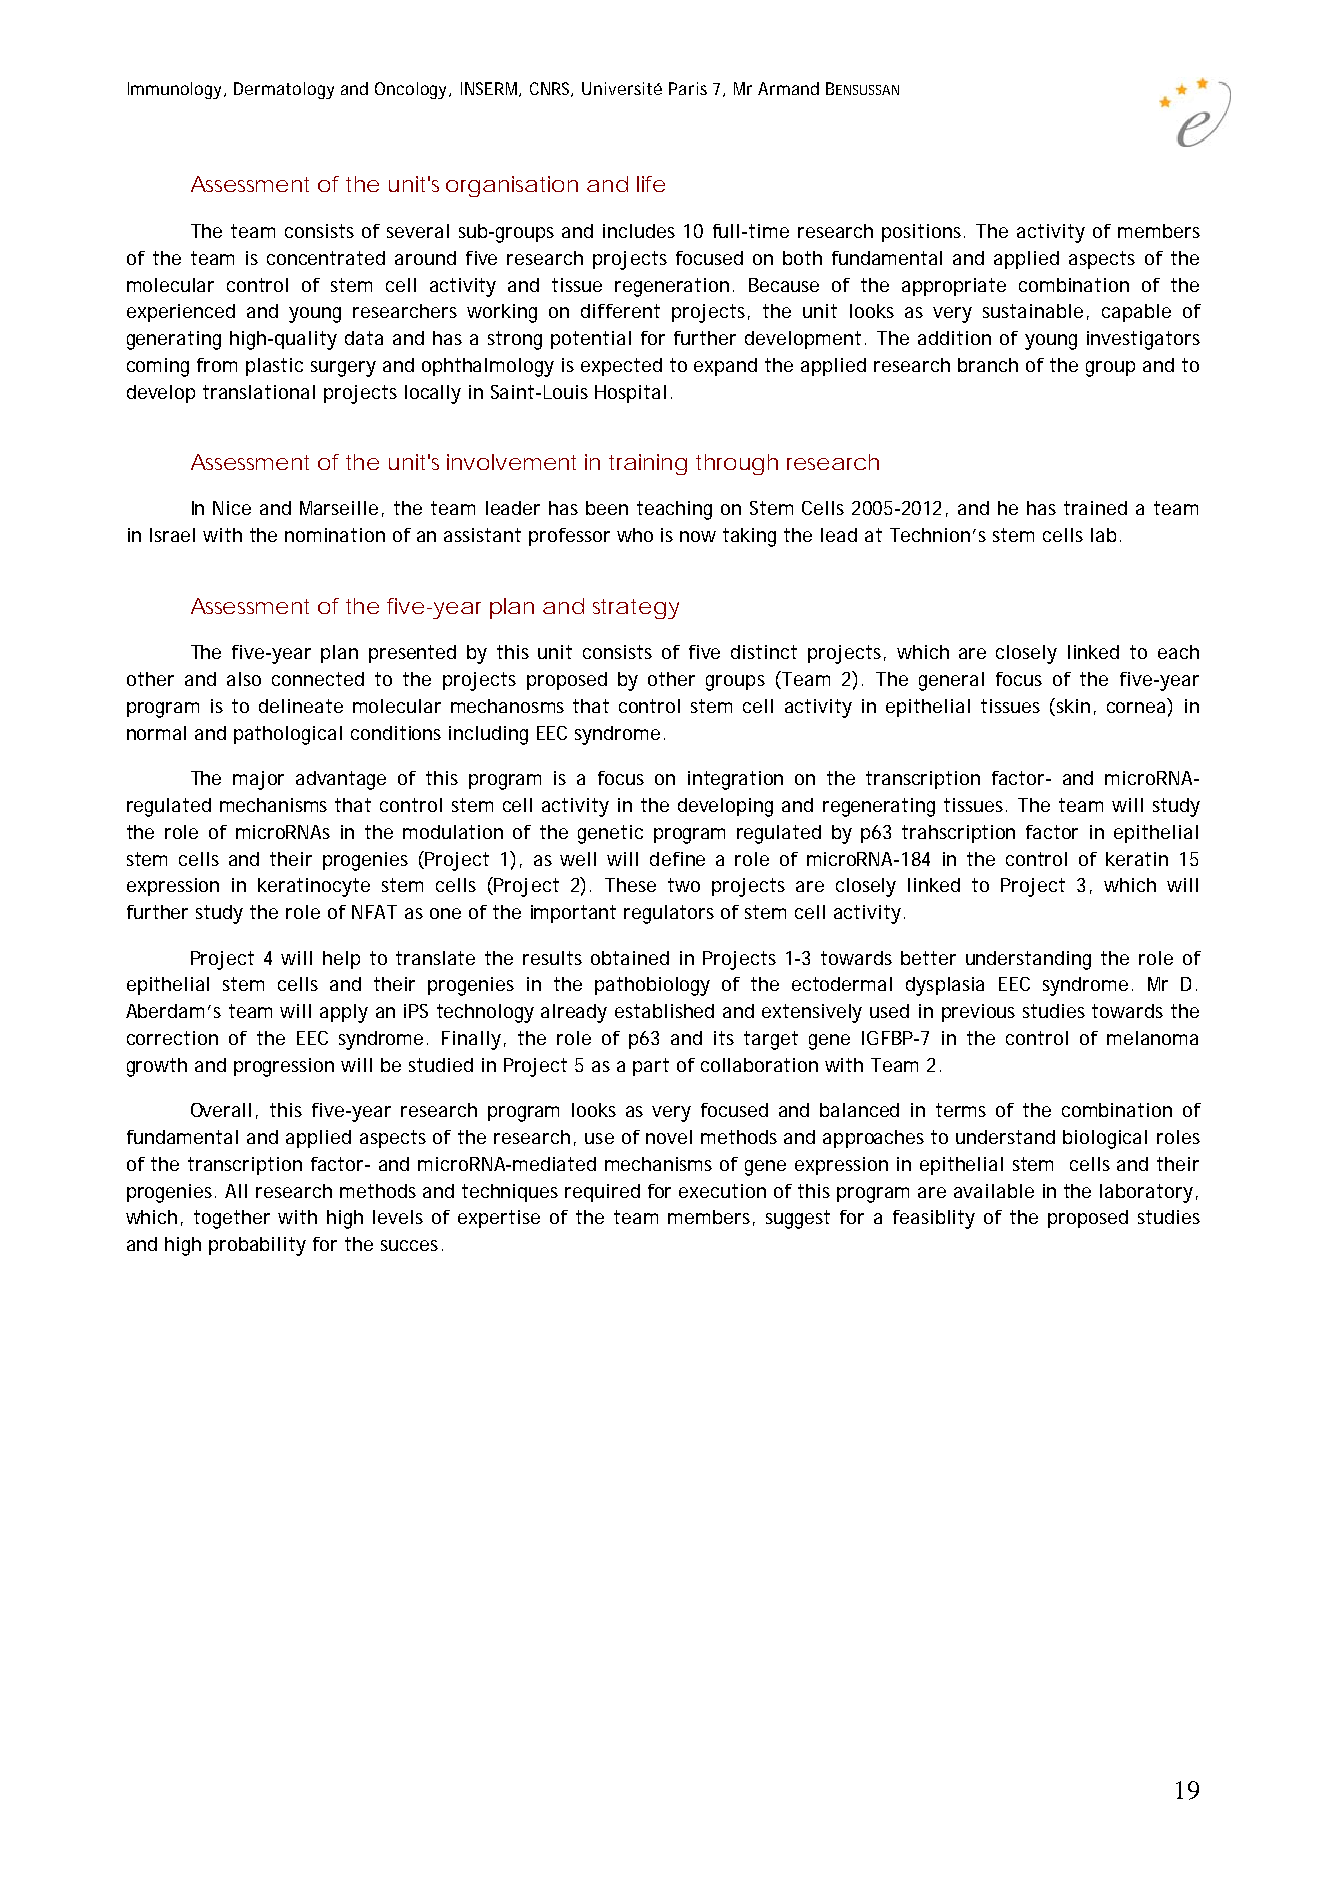 The width and height of the page is (1327, 1877). What do you see at coordinates (677, 859) in the page?
I see `define` at bounding box center [677, 859].
